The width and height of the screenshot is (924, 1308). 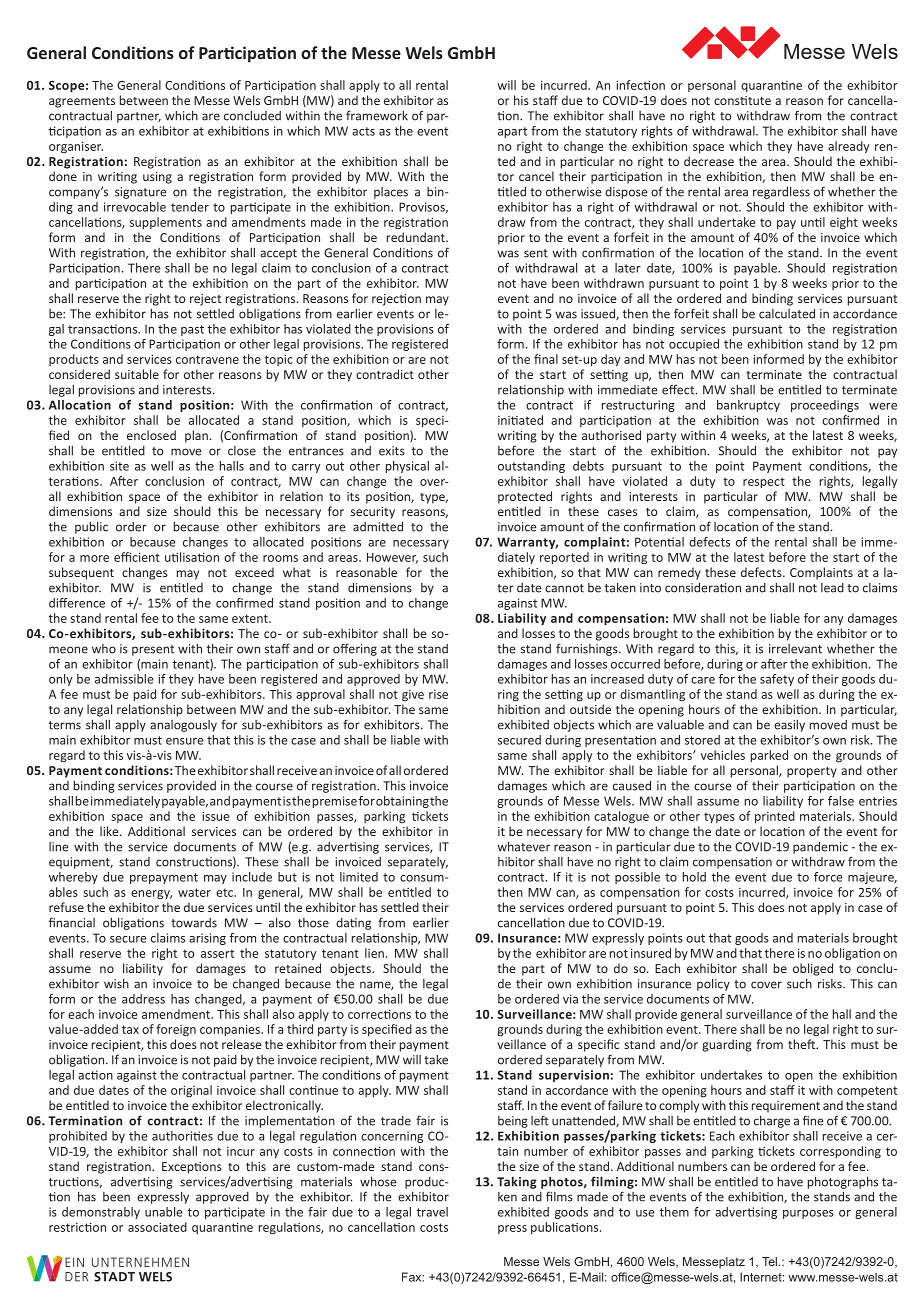 What do you see at coordinates (432, 1212) in the screenshot?
I see `travel` at bounding box center [432, 1212].
